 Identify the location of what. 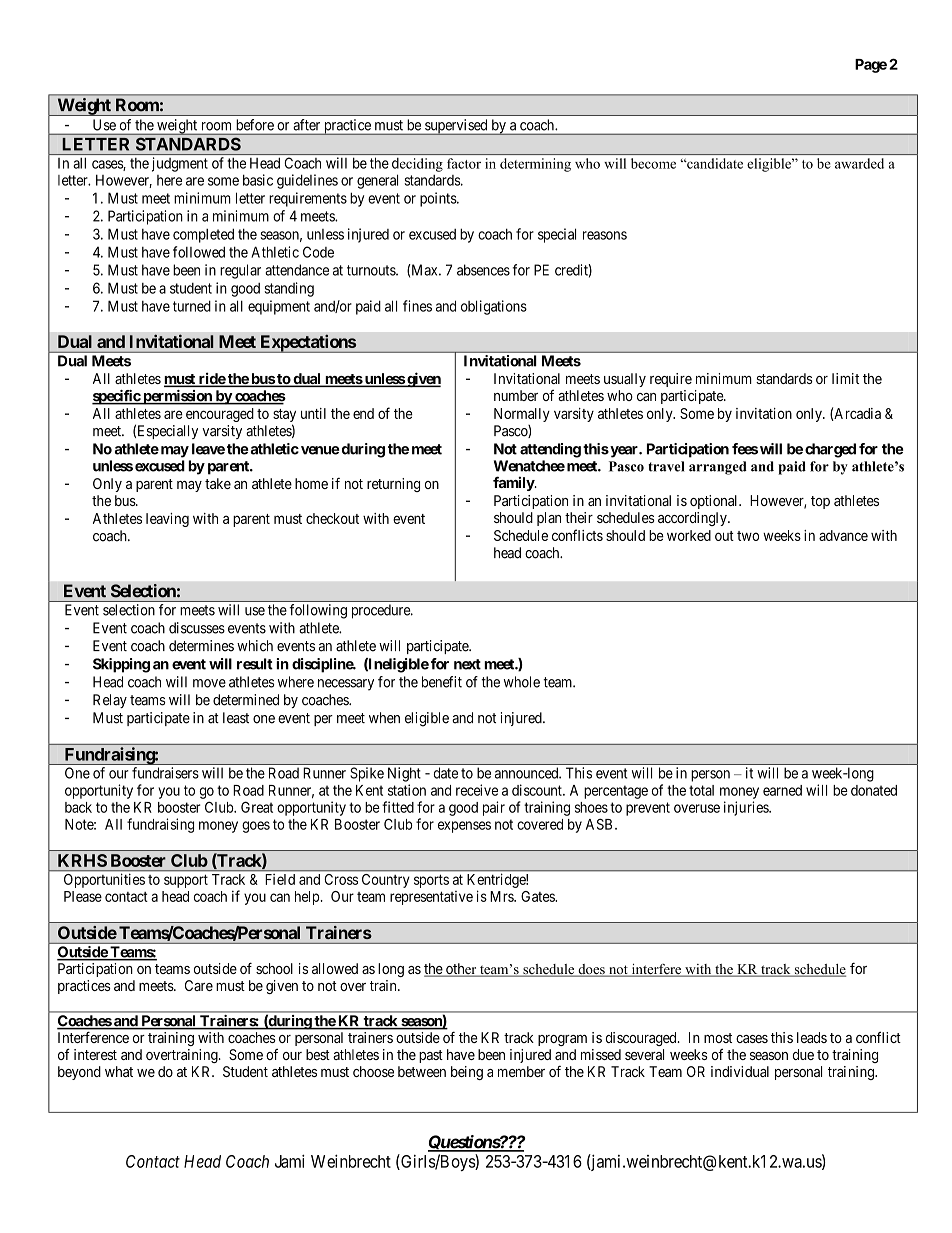
(119, 1071).
